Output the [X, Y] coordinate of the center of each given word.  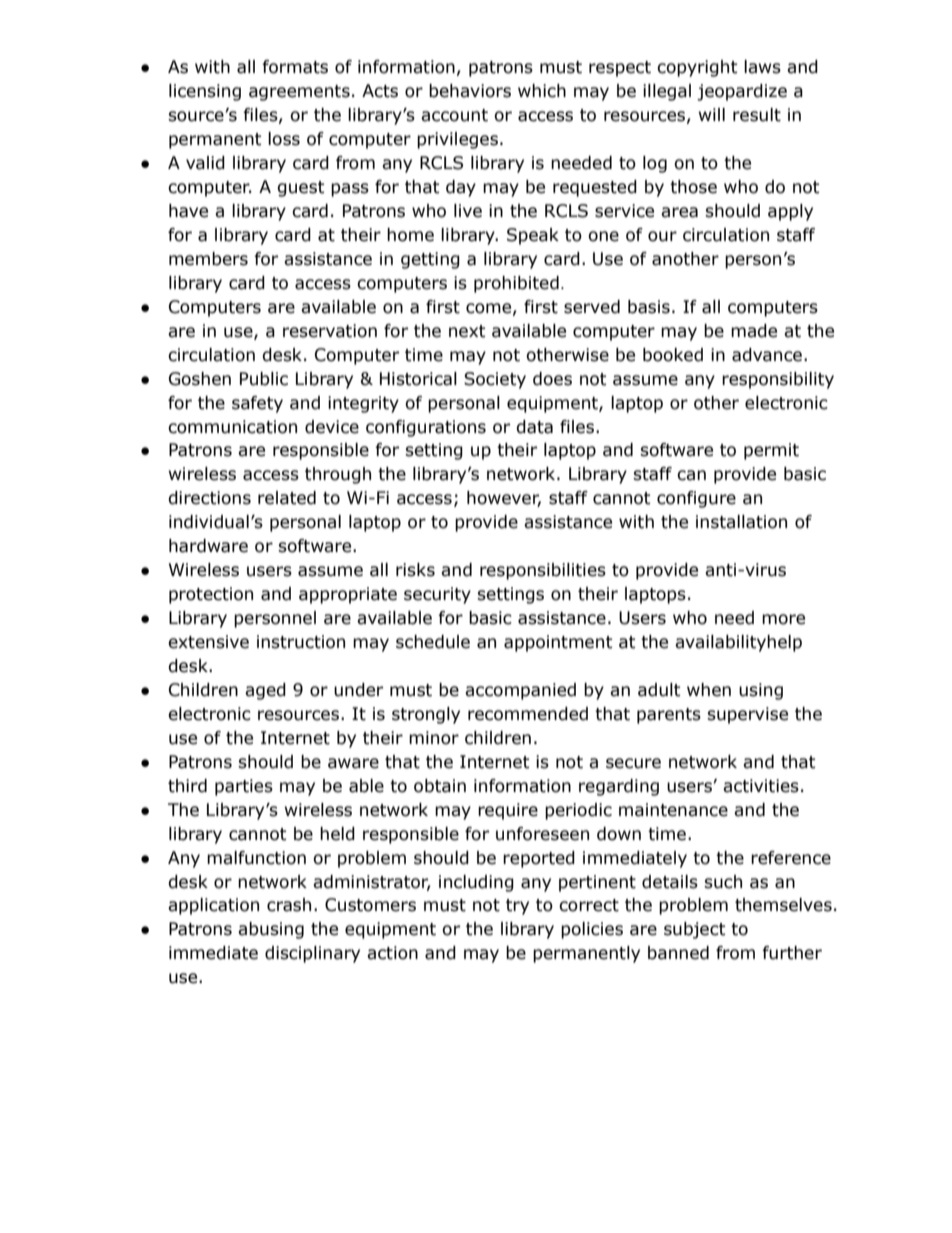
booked [673, 355]
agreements [299, 93]
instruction [301, 642]
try [517, 907]
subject [694, 930]
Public [264, 379]
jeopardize [742, 92]
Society [495, 380]
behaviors [470, 91]
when [709, 690]
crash [289, 905]
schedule [433, 642]
